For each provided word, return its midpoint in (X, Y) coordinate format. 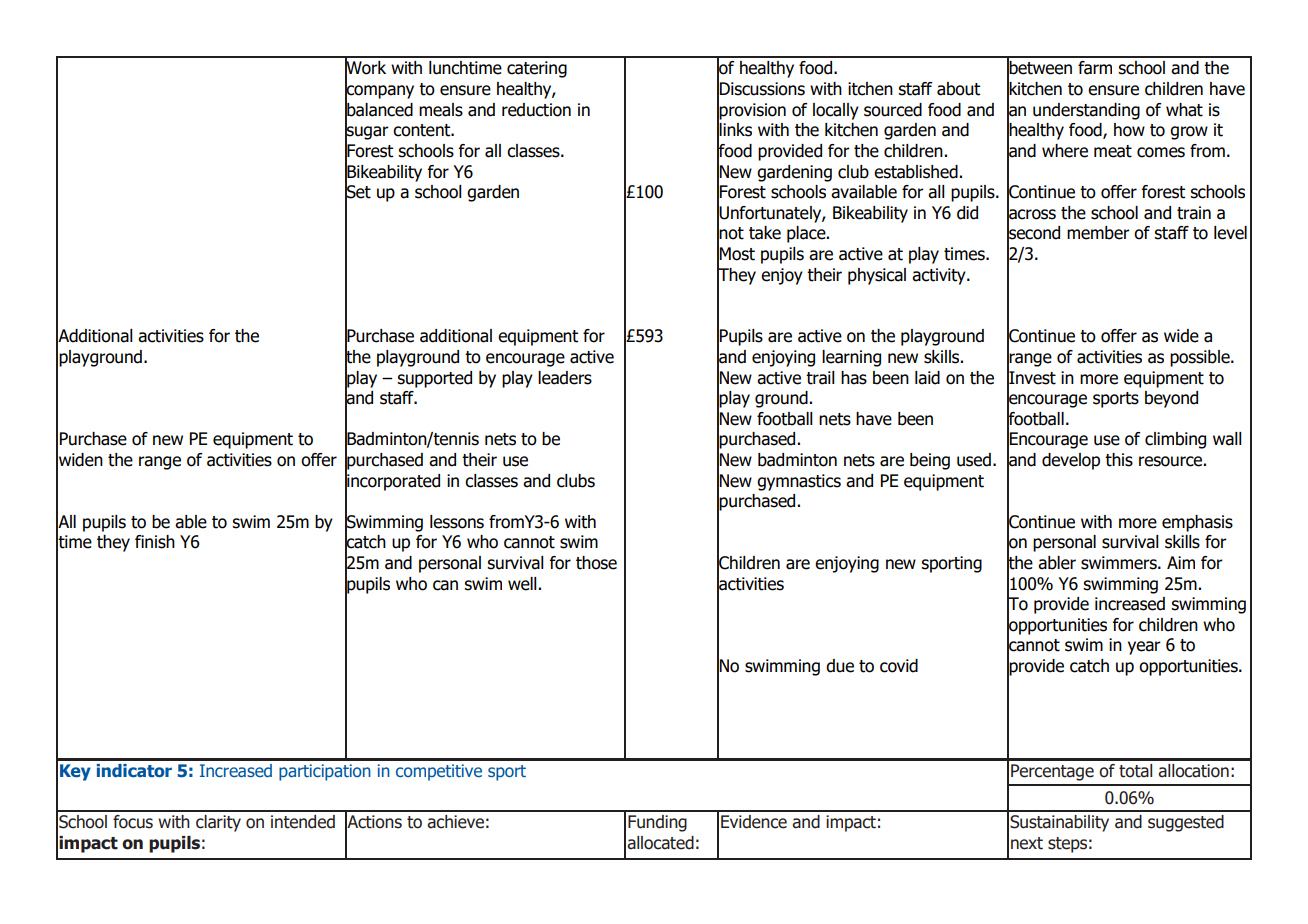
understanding (1086, 111)
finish (155, 542)
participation (325, 772)
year (1144, 648)
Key (75, 772)
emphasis (1197, 523)
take (765, 233)
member (1098, 233)
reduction (536, 110)
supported (434, 379)
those (596, 563)
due (840, 666)
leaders (565, 378)
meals (441, 110)
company (379, 92)
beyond (1171, 399)
